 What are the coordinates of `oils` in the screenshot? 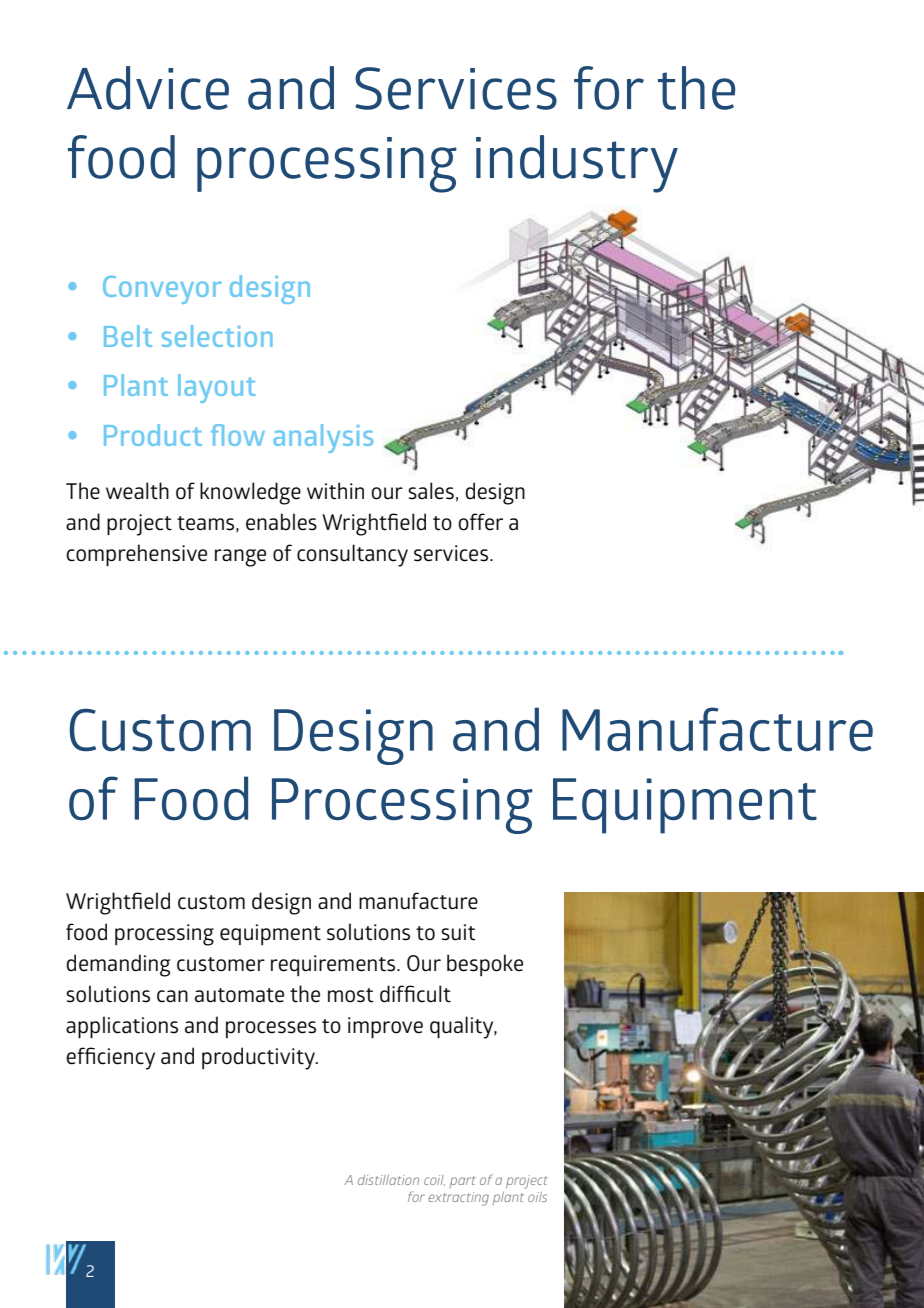 It's located at (537, 1197).
